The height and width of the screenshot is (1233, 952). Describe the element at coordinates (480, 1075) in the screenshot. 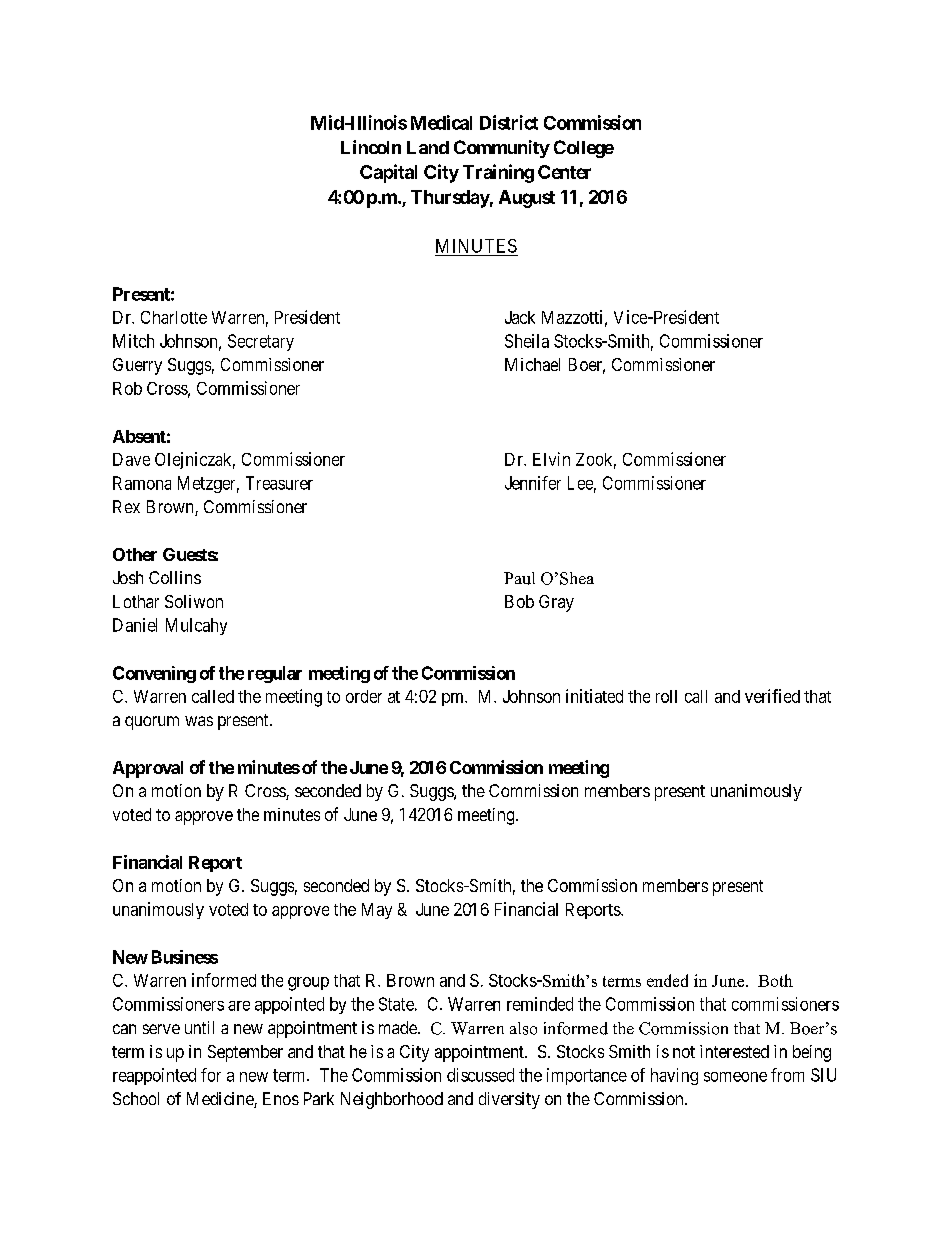

I see `discussed` at that location.
